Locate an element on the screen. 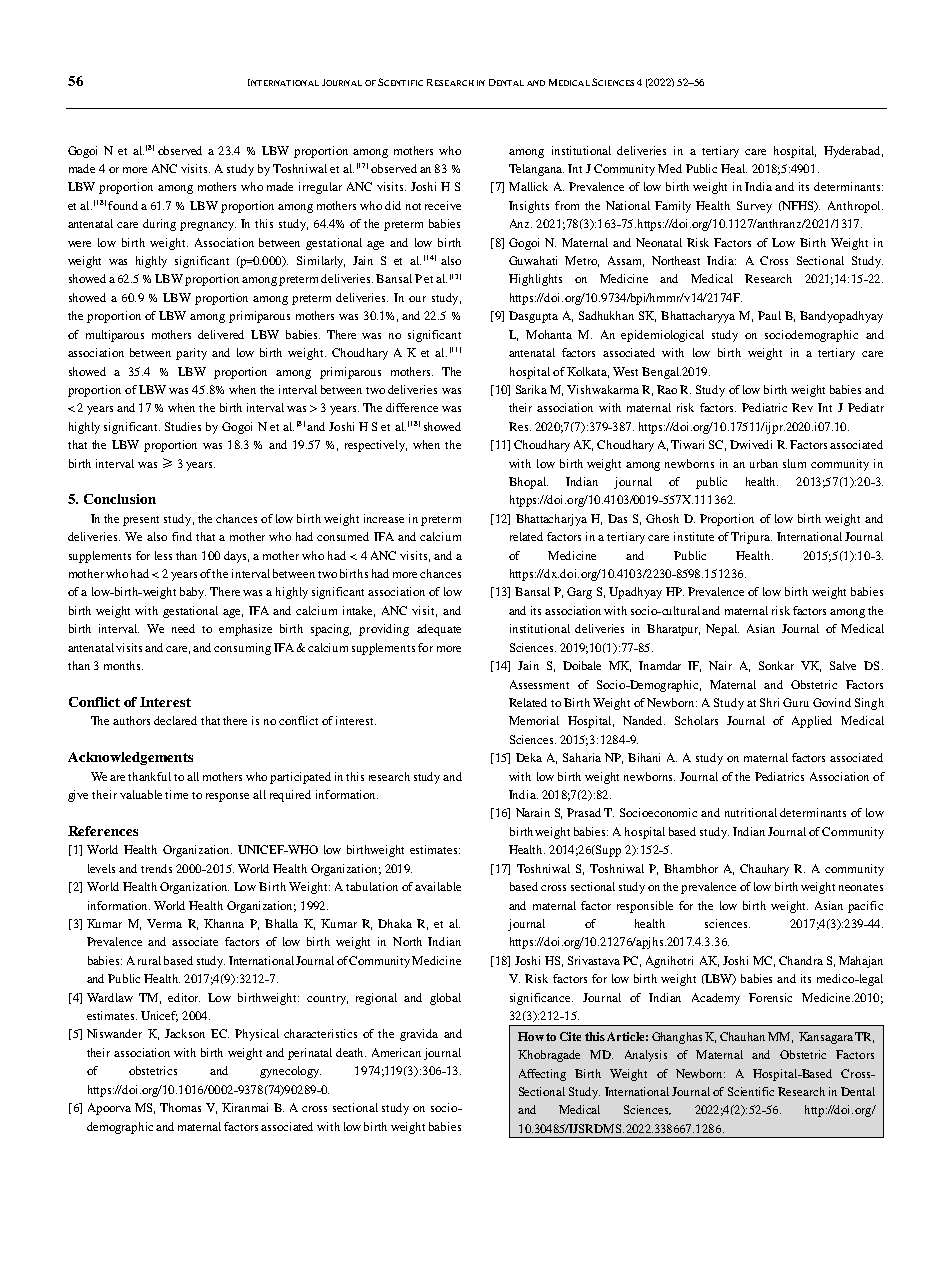  Bhopal is located at coordinates (528, 483).
